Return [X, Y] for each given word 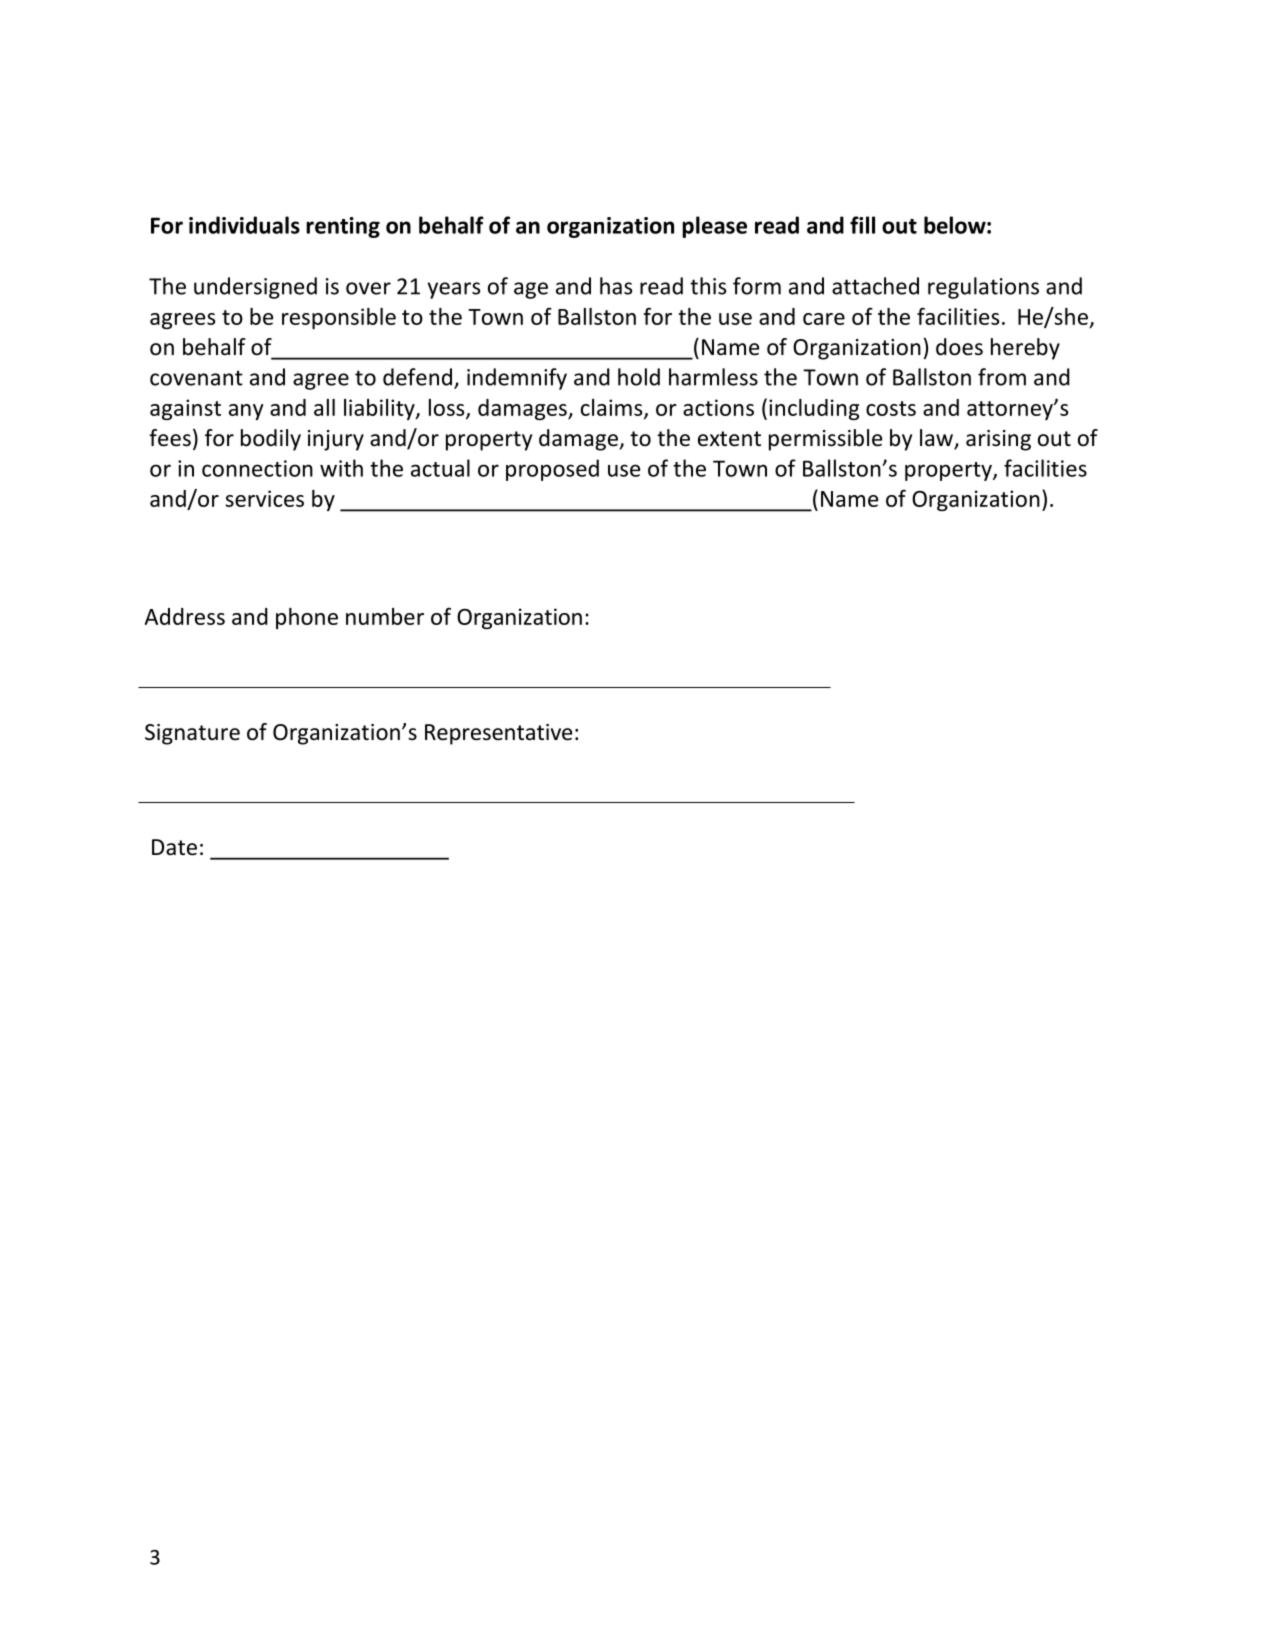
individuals [244, 225]
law [937, 439]
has [616, 286]
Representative [498, 734]
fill [862, 225]
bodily [271, 440]
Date [174, 847]
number [385, 616]
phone [307, 618]
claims [613, 408]
